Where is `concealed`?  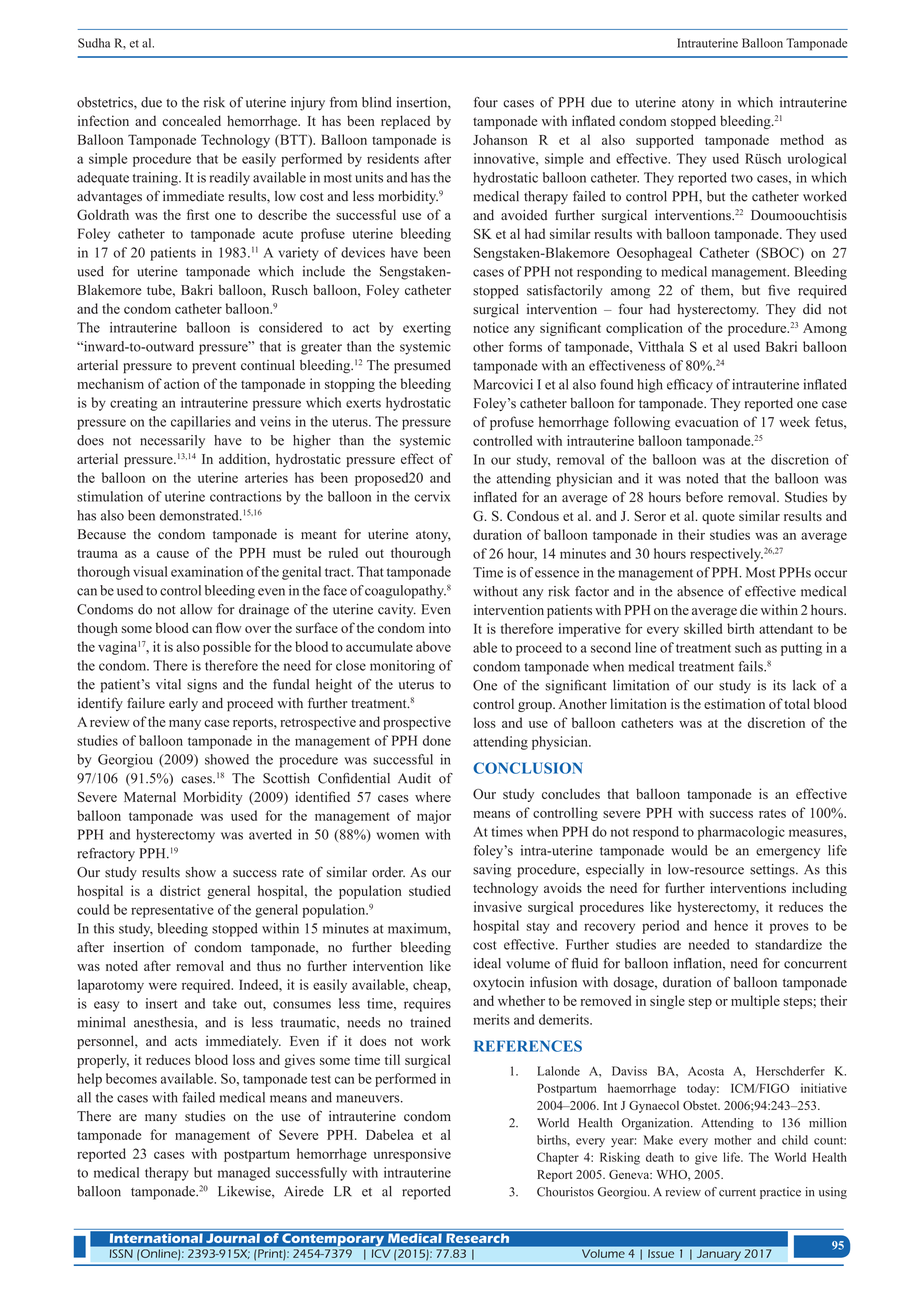 concealed is located at coordinates (191, 120).
